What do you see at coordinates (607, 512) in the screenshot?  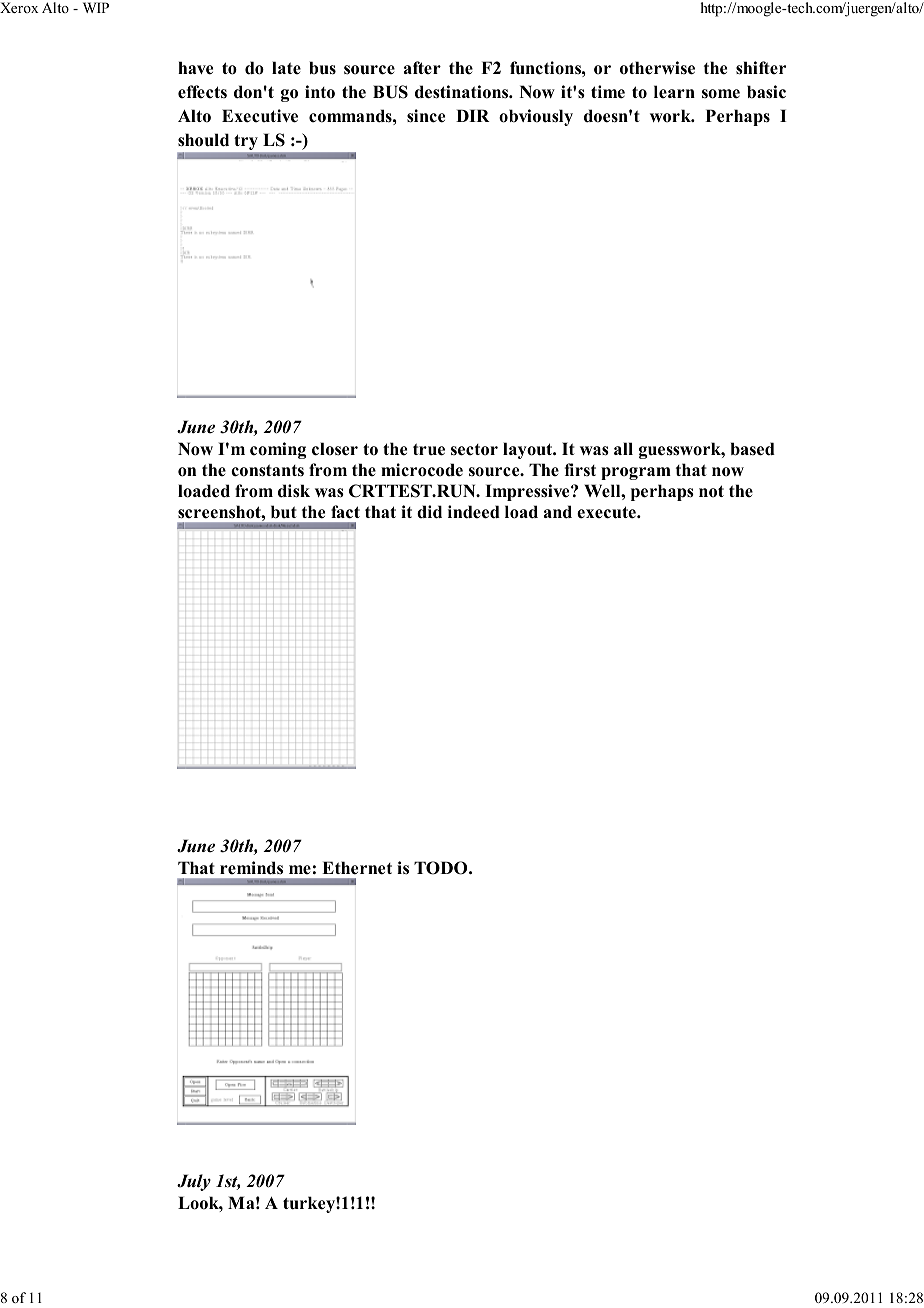 I see `execute` at bounding box center [607, 512].
